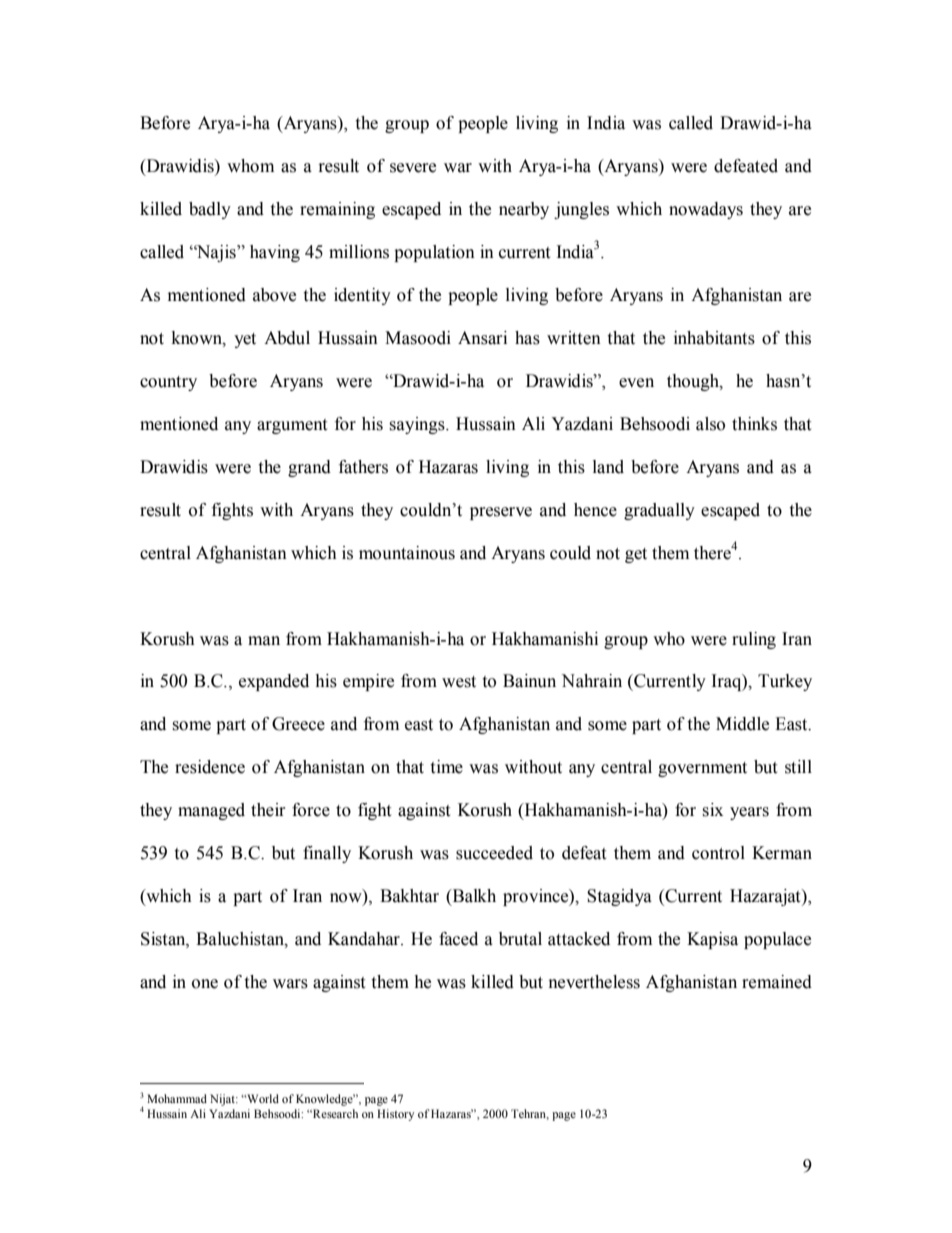  What do you see at coordinates (309, 468) in the screenshot?
I see `grand` at bounding box center [309, 468].
